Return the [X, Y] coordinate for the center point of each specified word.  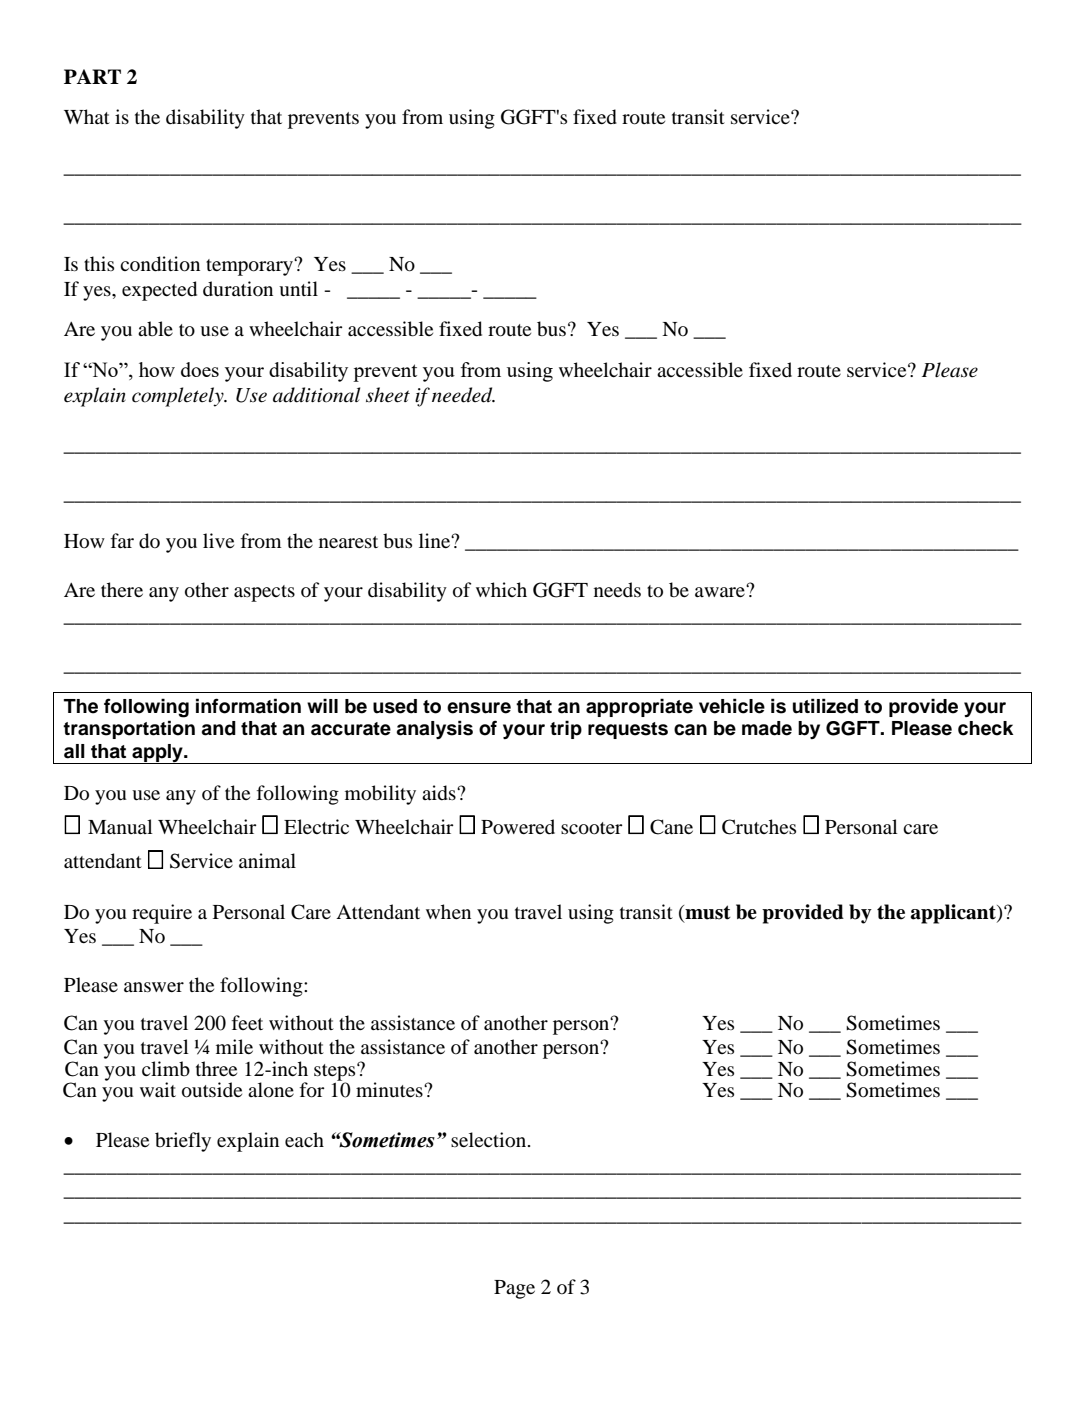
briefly [183, 1142]
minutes [390, 1089]
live [218, 540]
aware [721, 591]
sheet [388, 395]
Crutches [759, 827]
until [298, 289]
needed [463, 395]
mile [234, 1046]
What [87, 116]
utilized [825, 706]
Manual [120, 826]
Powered [518, 827]
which [501, 589]
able [155, 329]
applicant [954, 914]
